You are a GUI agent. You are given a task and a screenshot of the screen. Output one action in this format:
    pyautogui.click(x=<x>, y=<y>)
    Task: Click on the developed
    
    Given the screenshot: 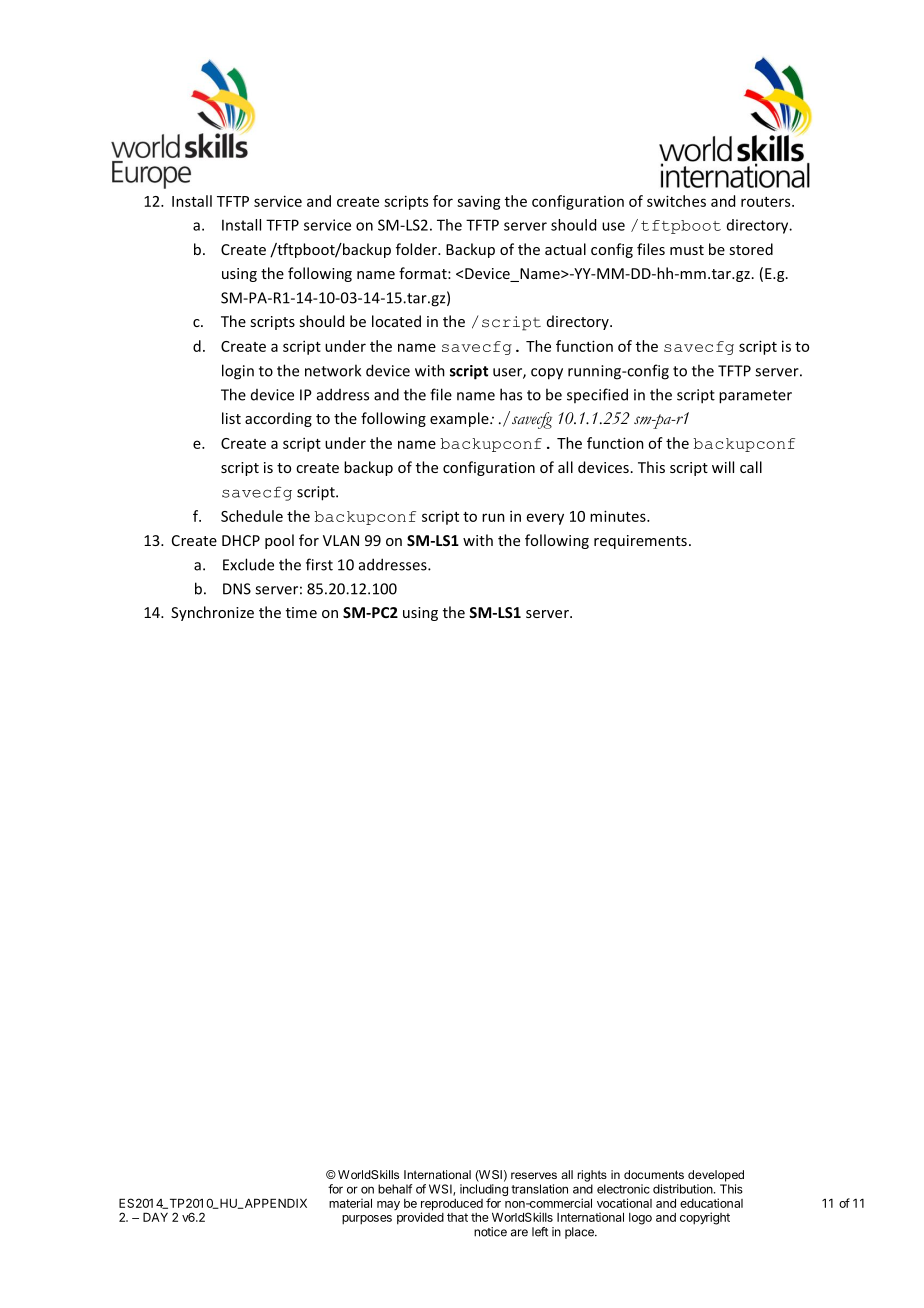 What is the action you would take?
    pyautogui.click(x=716, y=1176)
